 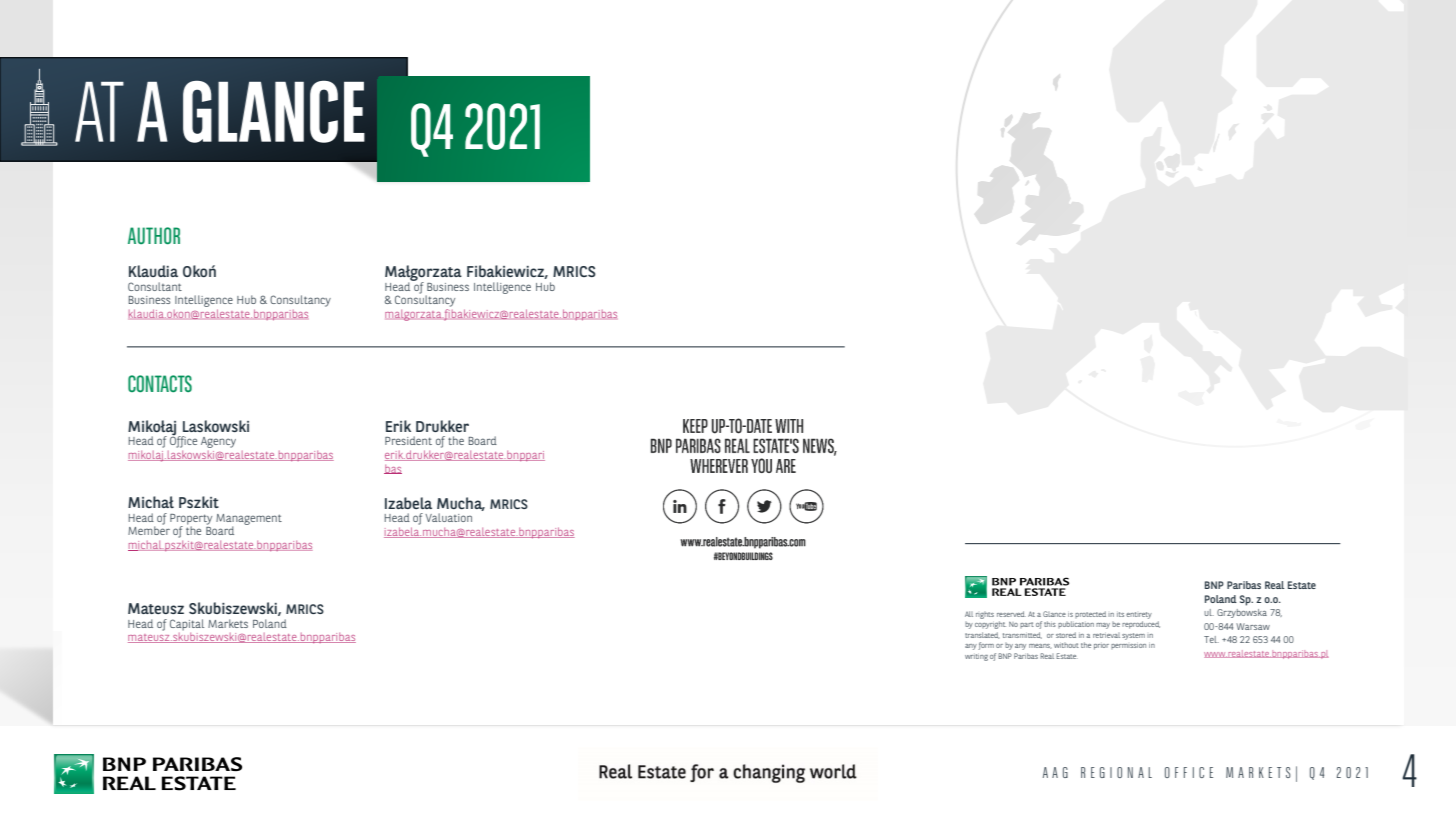 What do you see at coordinates (1120, 614) in the screenshot?
I see `its` at bounding box center [1120, 614].
